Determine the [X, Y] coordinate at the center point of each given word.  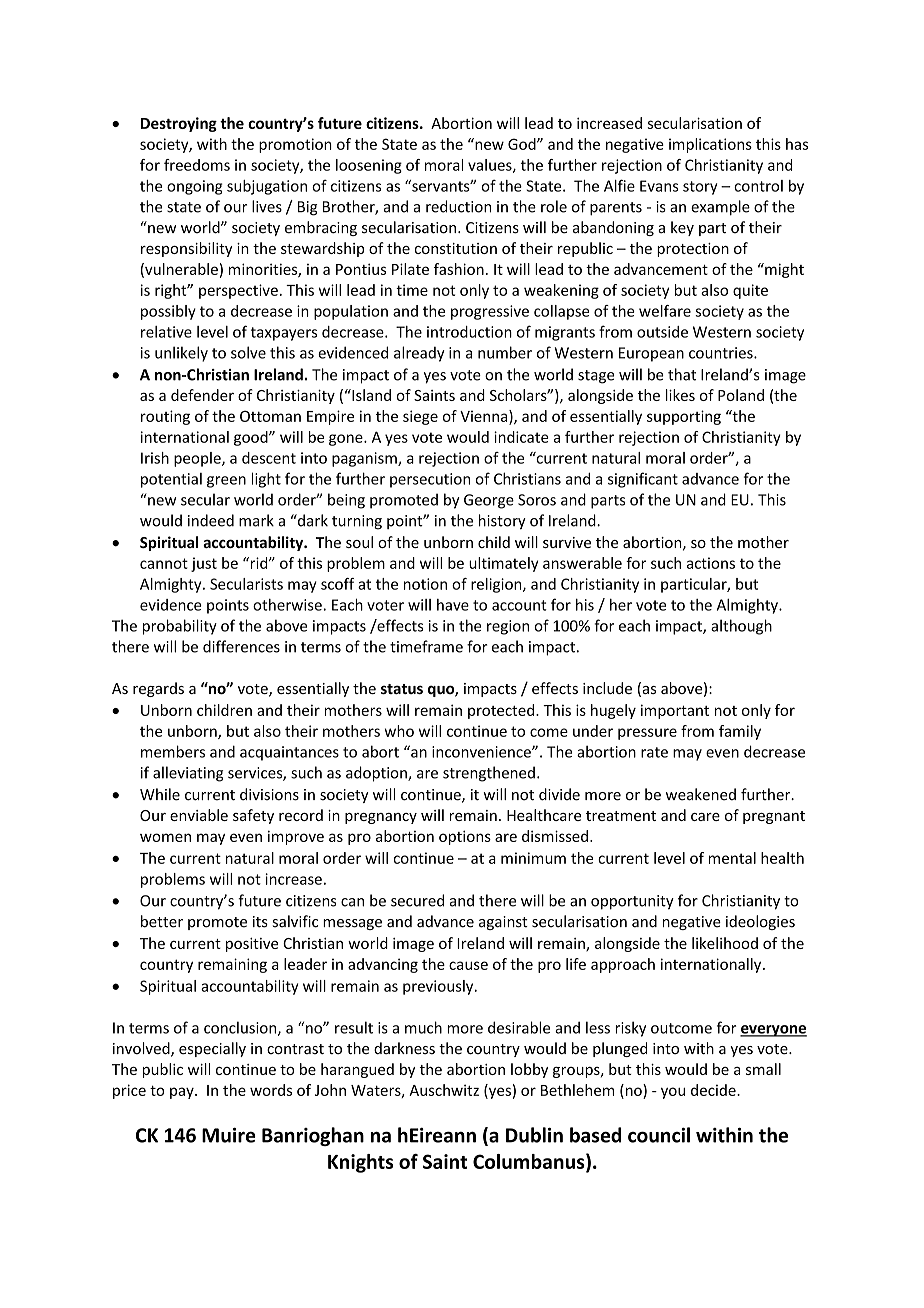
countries [722, 353]
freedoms [197, 165]
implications [710, 145]
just [204, 564]
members [173, 751]
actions [711, 563]
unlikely [181, 354]
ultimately [504, 564]
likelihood [725, 943]
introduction [469, 332]
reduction [458, 206]
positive [252, 945]
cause [468, 965]
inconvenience [482, 752]
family [740, 732]
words [271, 1090]
